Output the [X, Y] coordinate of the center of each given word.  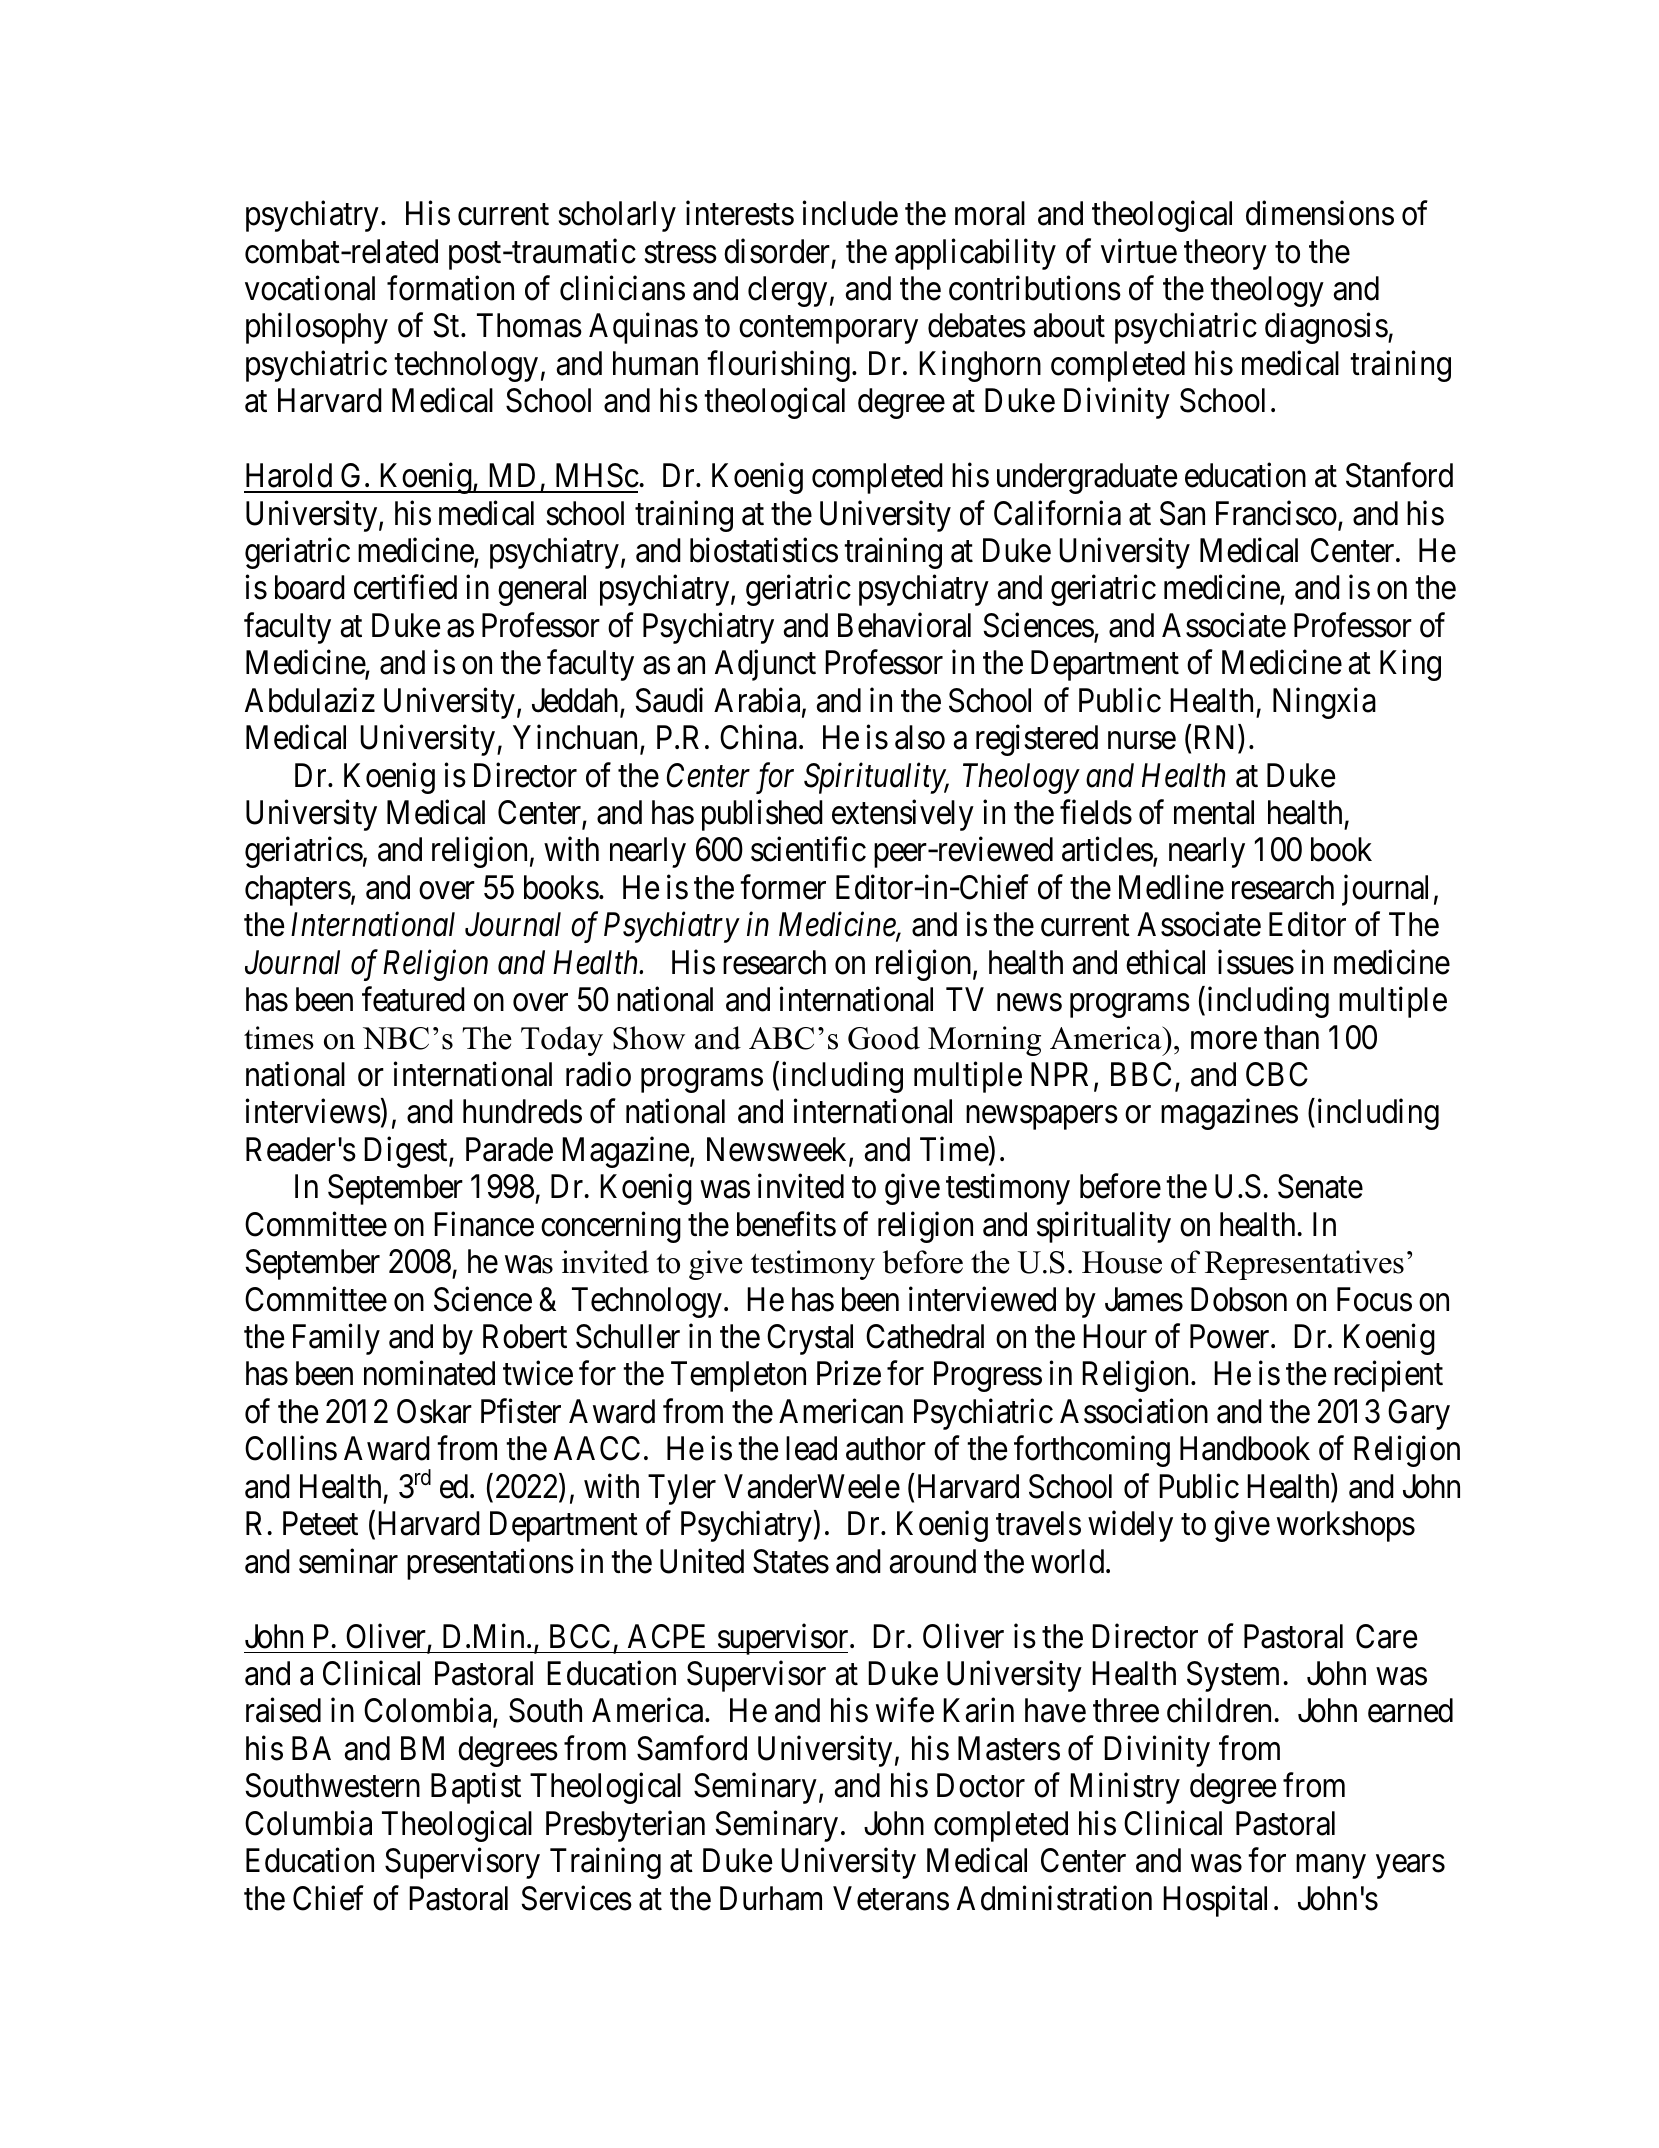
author [886, 1448]
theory [1225, 254]
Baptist [476, 1788]
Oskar [434, 1411]
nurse [1142, 741]
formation [450, 288]
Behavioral [904, 625]
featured [413, 999]
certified [405, 587]
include [850, 213]
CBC [1277, 1074]
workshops [1346, 1526]
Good [884, 1038]
